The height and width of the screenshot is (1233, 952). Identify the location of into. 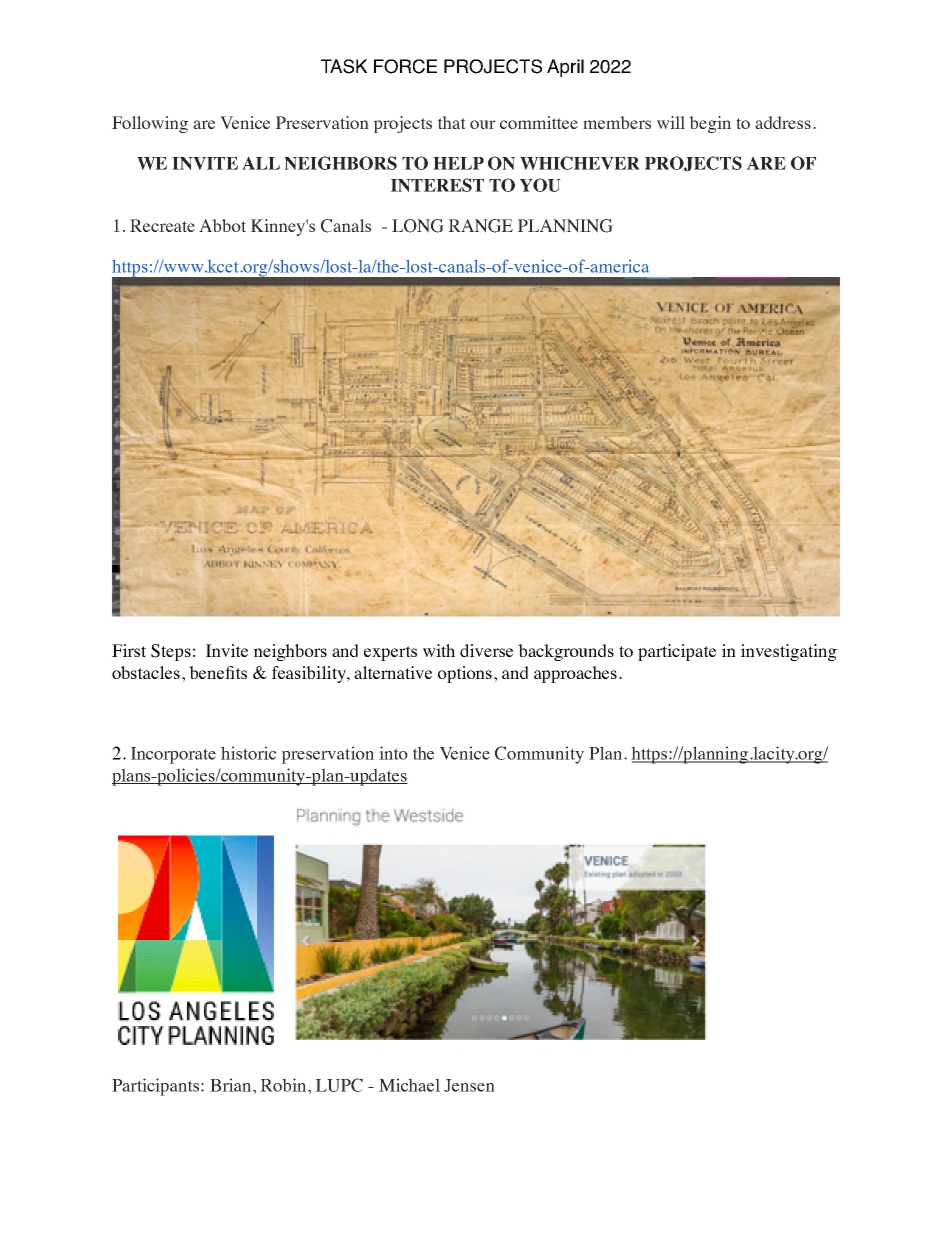
(393, 753).
